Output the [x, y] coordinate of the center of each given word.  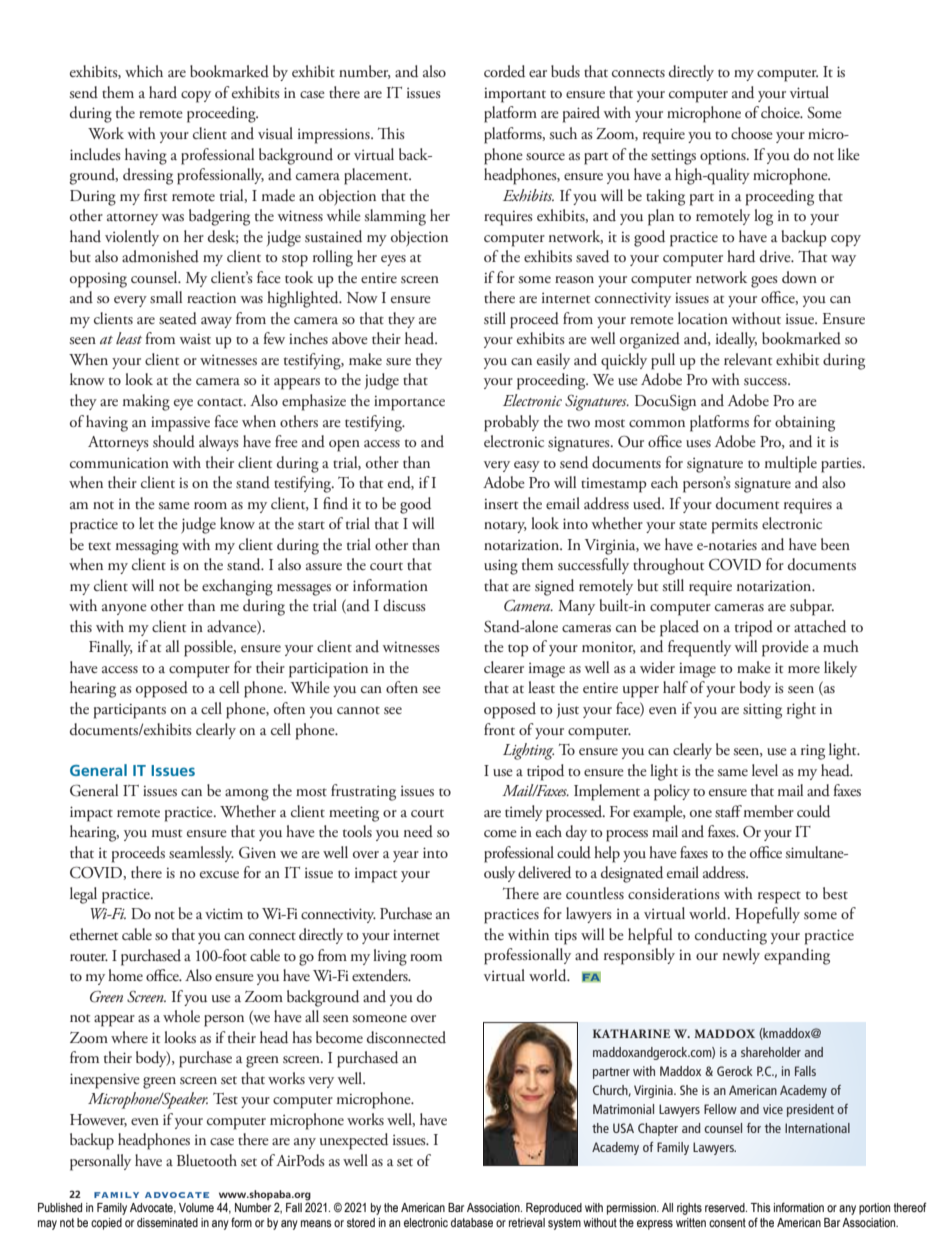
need [418, 831]
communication [119, 463]
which [144, 71]
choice [781, 112]
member [769, 811]
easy [527, 466]
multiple [791, 464]
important [515, 95]
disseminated [167, 1223]
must [167, 833]
